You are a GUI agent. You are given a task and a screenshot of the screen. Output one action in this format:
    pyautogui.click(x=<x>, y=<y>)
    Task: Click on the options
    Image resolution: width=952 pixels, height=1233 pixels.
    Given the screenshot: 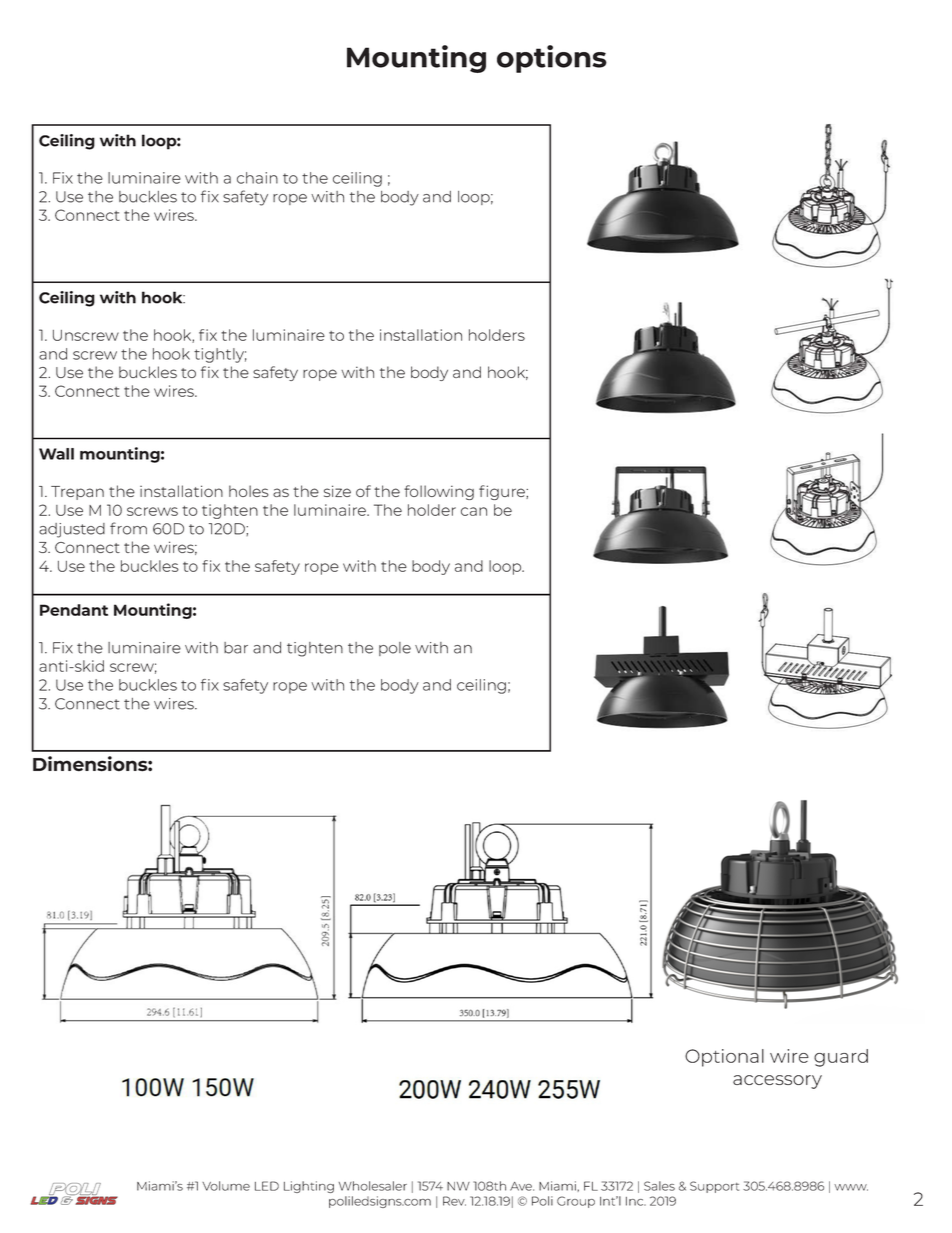 What is the action you would take?
    pyautogui.click(x=552, y=59)
